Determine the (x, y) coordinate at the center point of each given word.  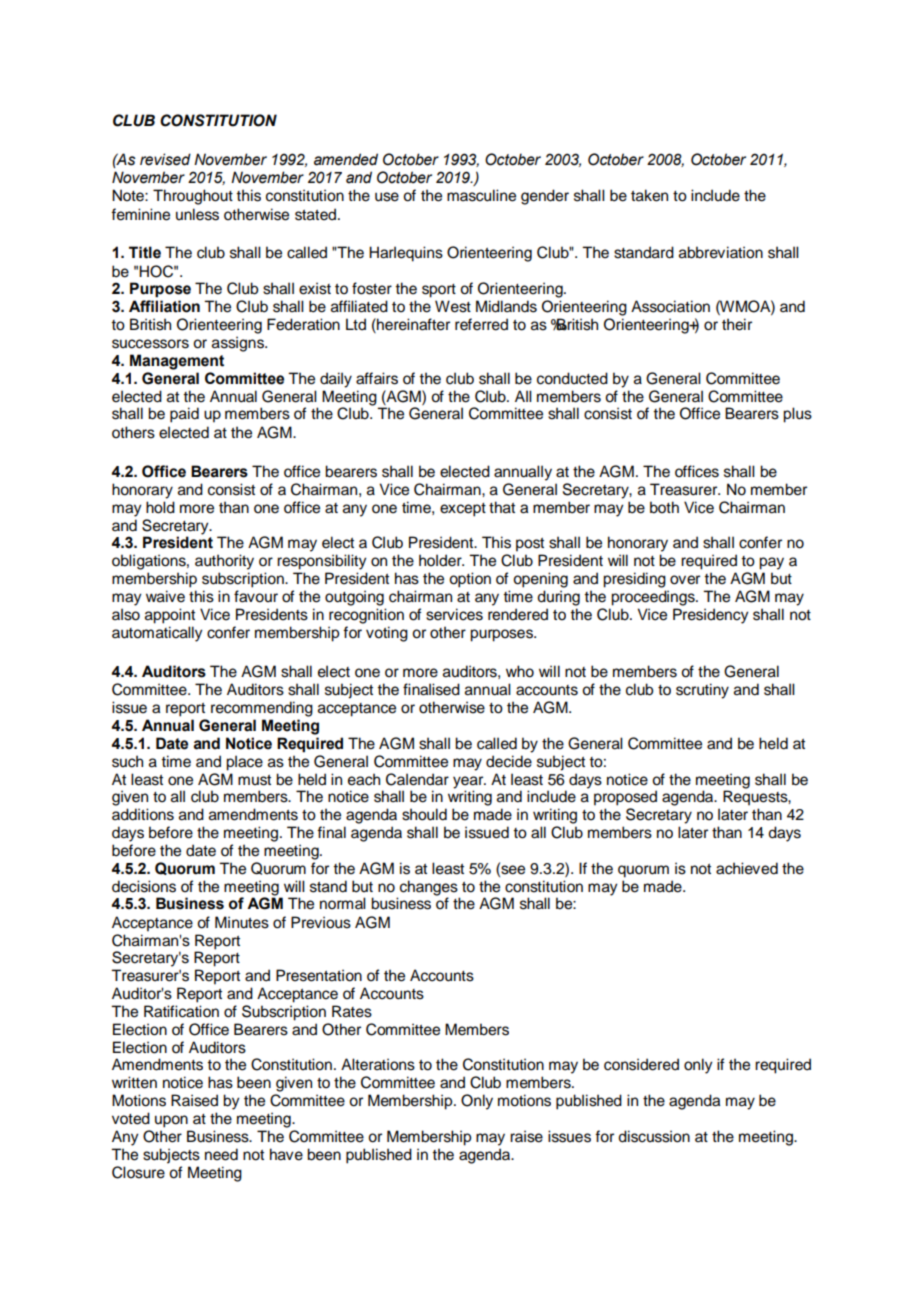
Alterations (378, 1064)
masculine (481, 195)
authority (224, 562)
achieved (747, 868)
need (221, 1154)
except (463, 510)
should (424, 814)
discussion (654, 1136)
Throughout (193, 197)
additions (143, 814)
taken (649, 195)
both (664, 507)
